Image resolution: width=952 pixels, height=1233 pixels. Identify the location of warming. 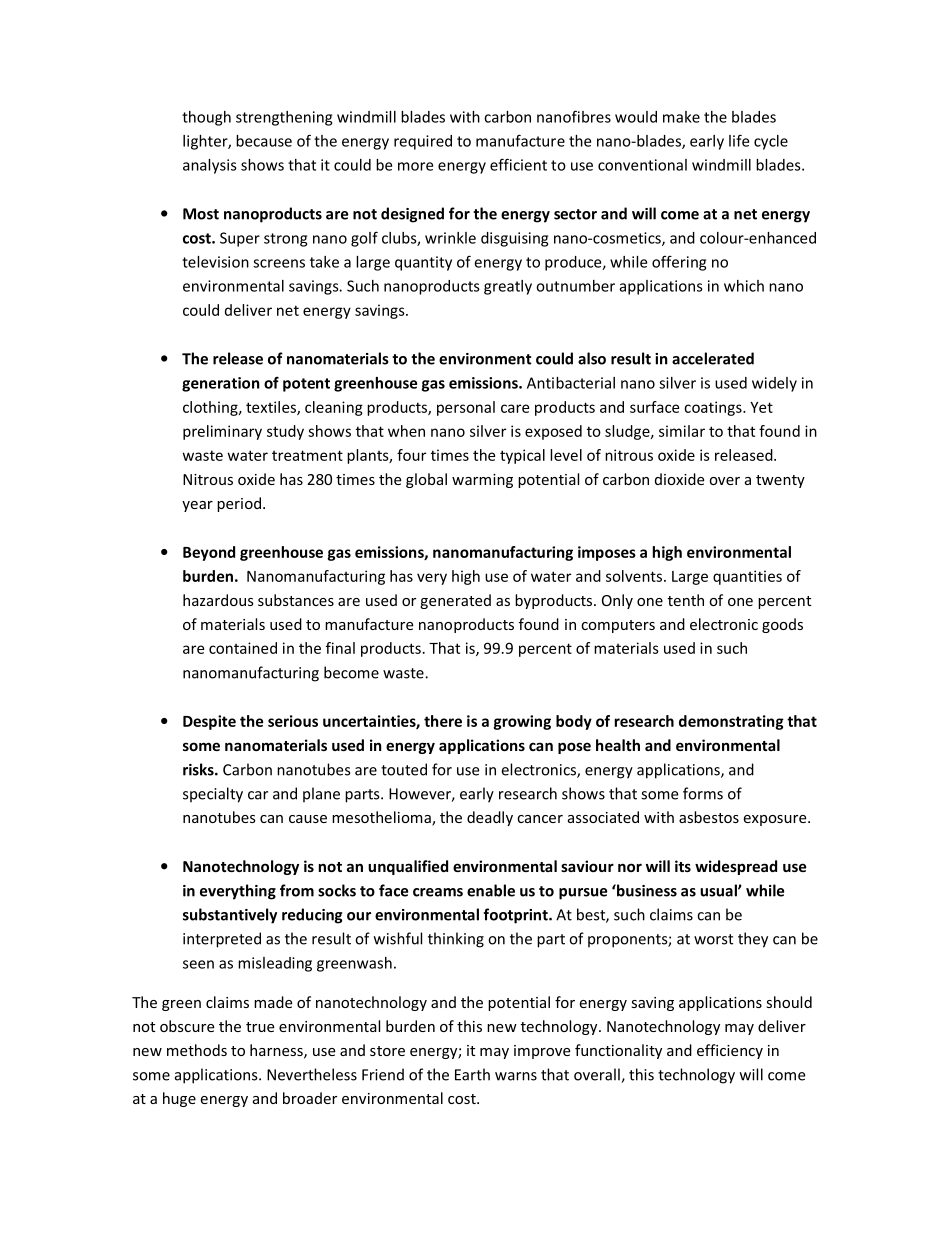
(482, 481).
